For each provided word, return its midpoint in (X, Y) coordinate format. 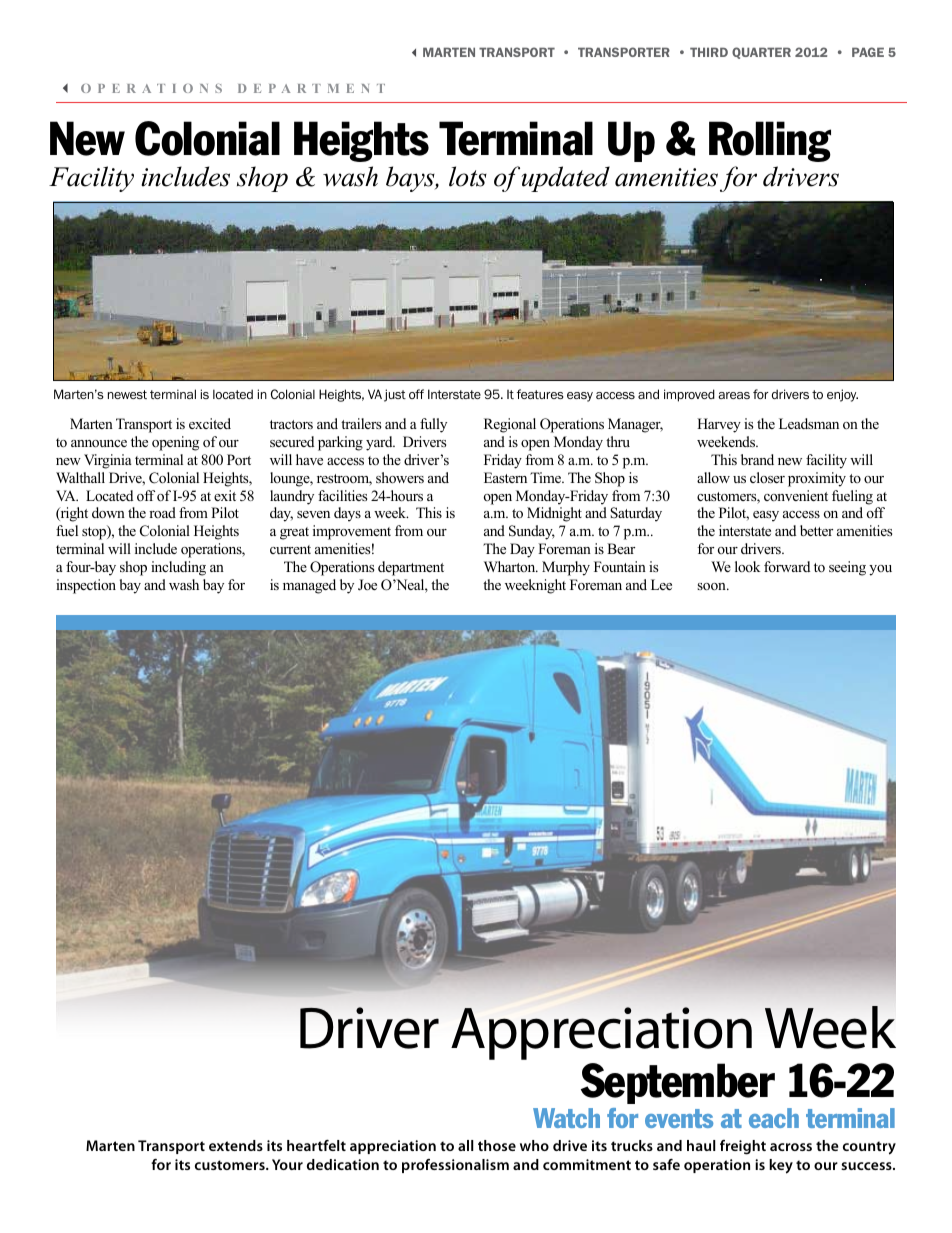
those (497, 1145)
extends (236, 1145)
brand (757, 459)
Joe (367, 585)
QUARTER (761, 53)
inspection (86, 586)
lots (468, 176)
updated (566, 179)
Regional (510, 425)
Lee (661, 584)
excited (210, 423)
